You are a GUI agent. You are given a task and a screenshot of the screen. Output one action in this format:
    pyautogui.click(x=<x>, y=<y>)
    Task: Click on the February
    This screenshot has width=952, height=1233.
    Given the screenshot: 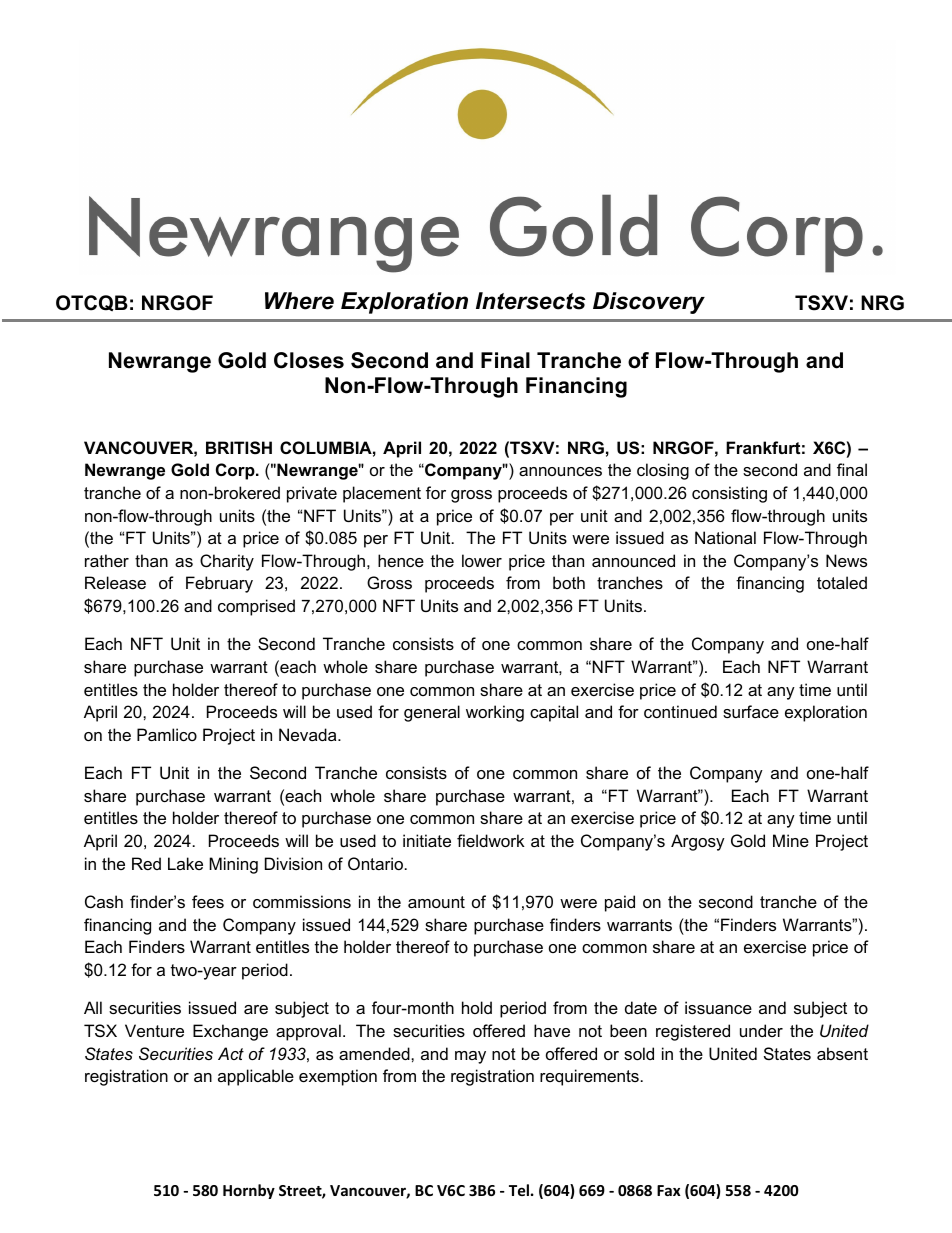 What is the action you would take?
    pyautogui.click(x=219, y=584)
